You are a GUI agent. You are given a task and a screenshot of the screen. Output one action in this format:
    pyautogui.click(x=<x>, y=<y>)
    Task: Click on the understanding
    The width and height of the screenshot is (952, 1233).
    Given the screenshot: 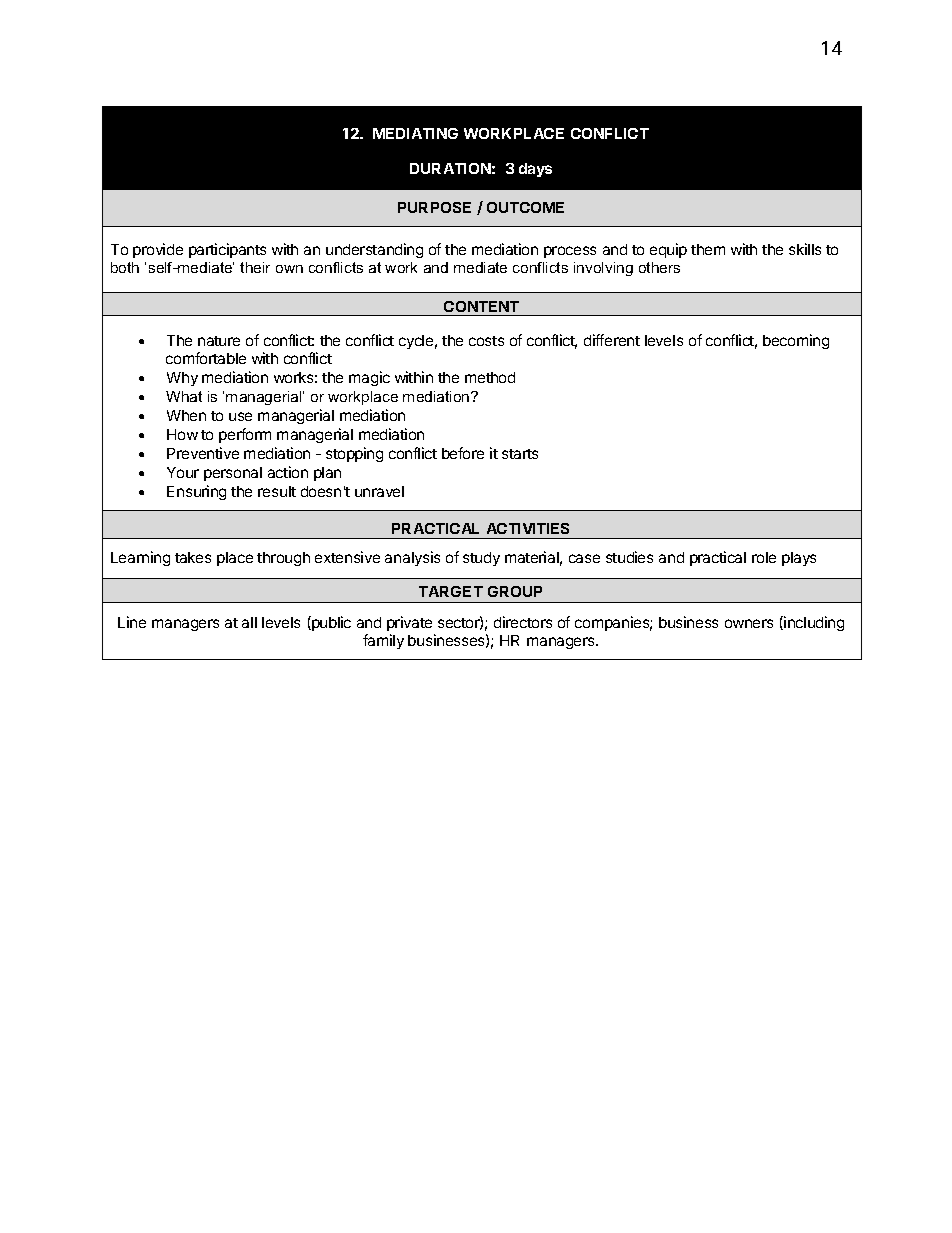 What is the action you would take?
    pyautogui.click(x=374, y=250)
